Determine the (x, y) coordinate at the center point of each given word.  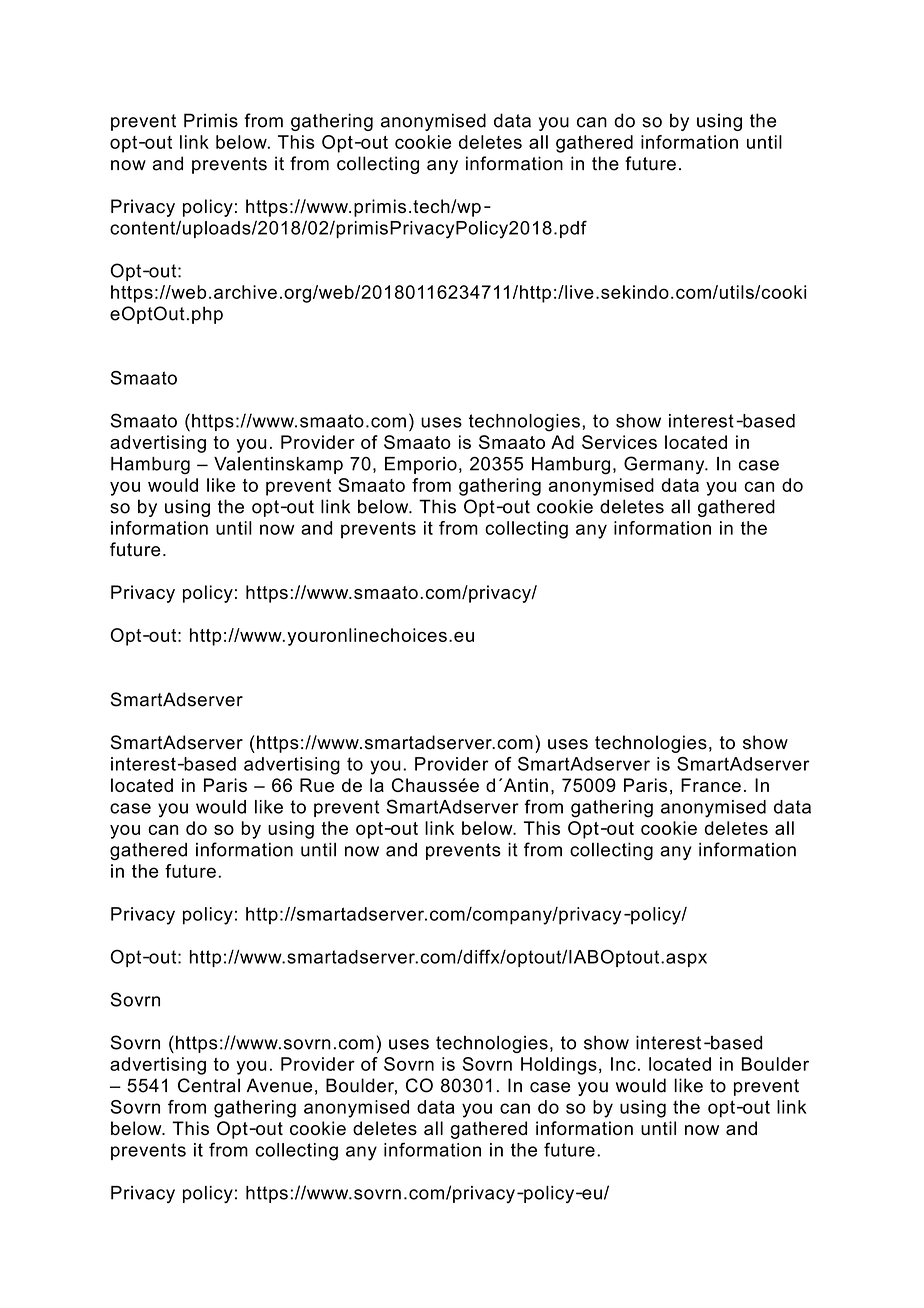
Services (619, 442)
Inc (623, 1064)
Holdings (559, 1066)
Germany (665, 465)
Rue (317, 785)
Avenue (279, 1085)
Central (209, 1085)
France (711, 785)
